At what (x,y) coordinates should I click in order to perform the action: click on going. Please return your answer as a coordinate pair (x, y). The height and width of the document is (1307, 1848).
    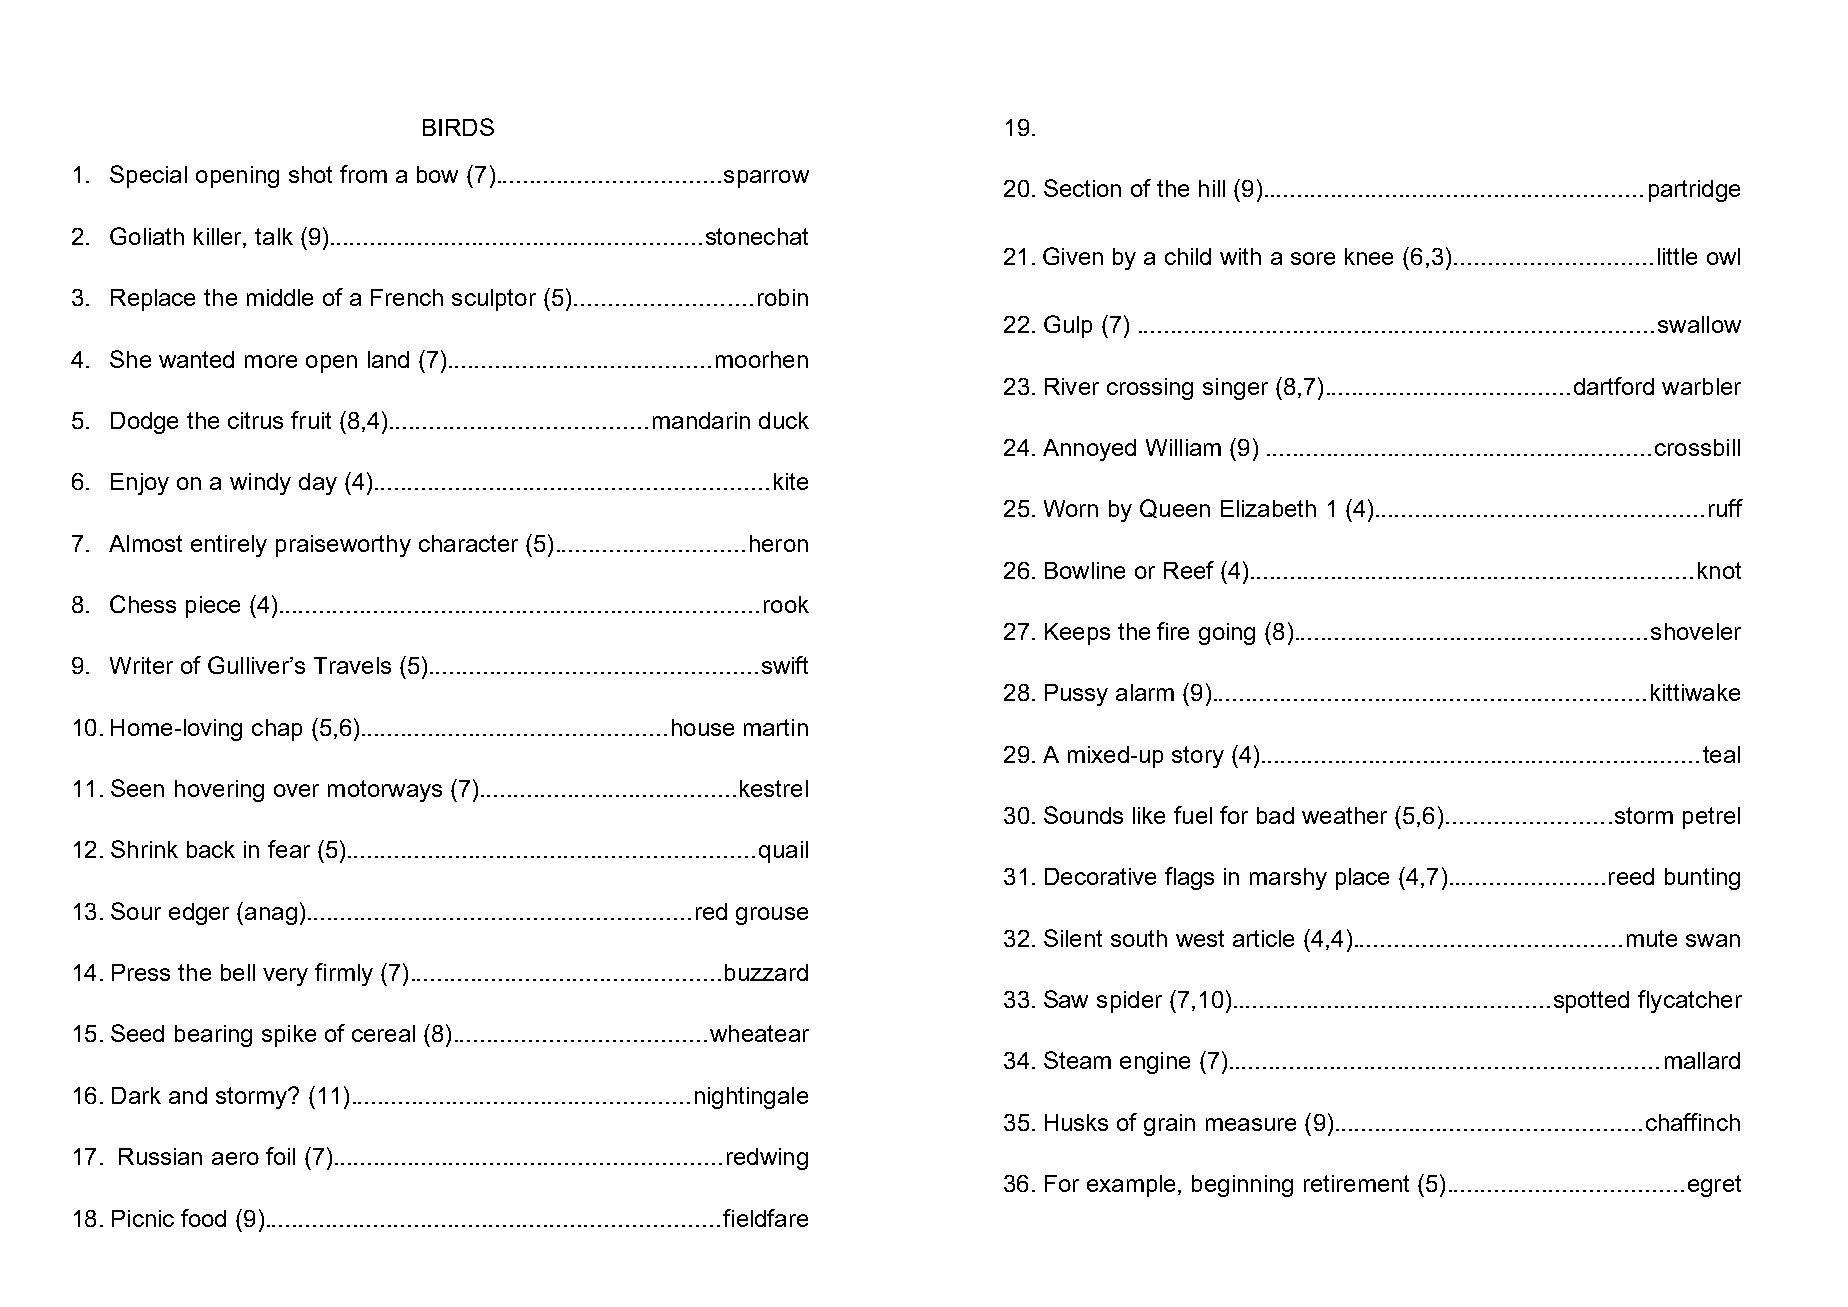
    Looking at the image, I should click on (1227, 634).
